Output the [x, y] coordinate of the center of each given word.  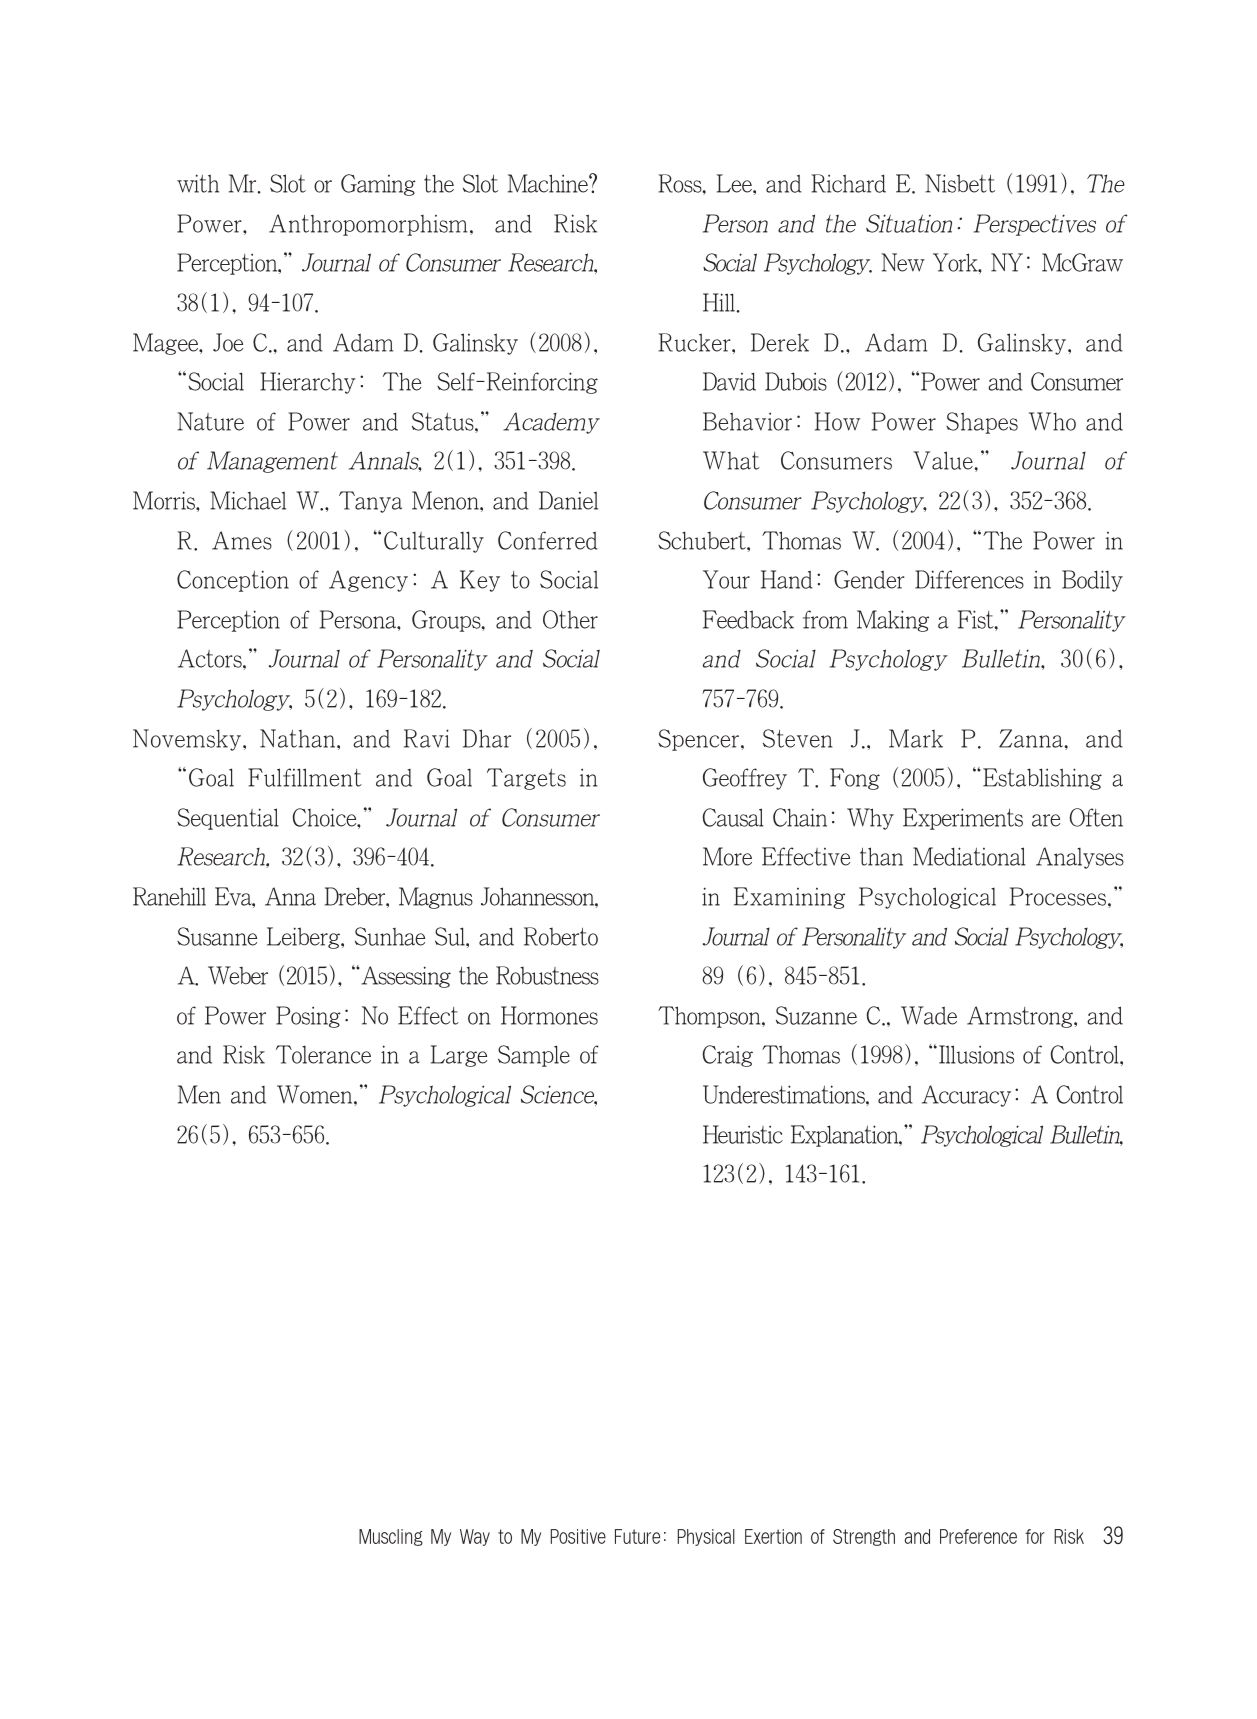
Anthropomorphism [368, 225]
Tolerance [323, 1054]
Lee [735, 183]
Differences [969, 579]
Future [637, 1536]
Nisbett [960, 183]
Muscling [391, 1537]
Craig [728, 1056]
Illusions [976, 1054]
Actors [211, 658]
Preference [978, 1536]
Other [570, 619]
